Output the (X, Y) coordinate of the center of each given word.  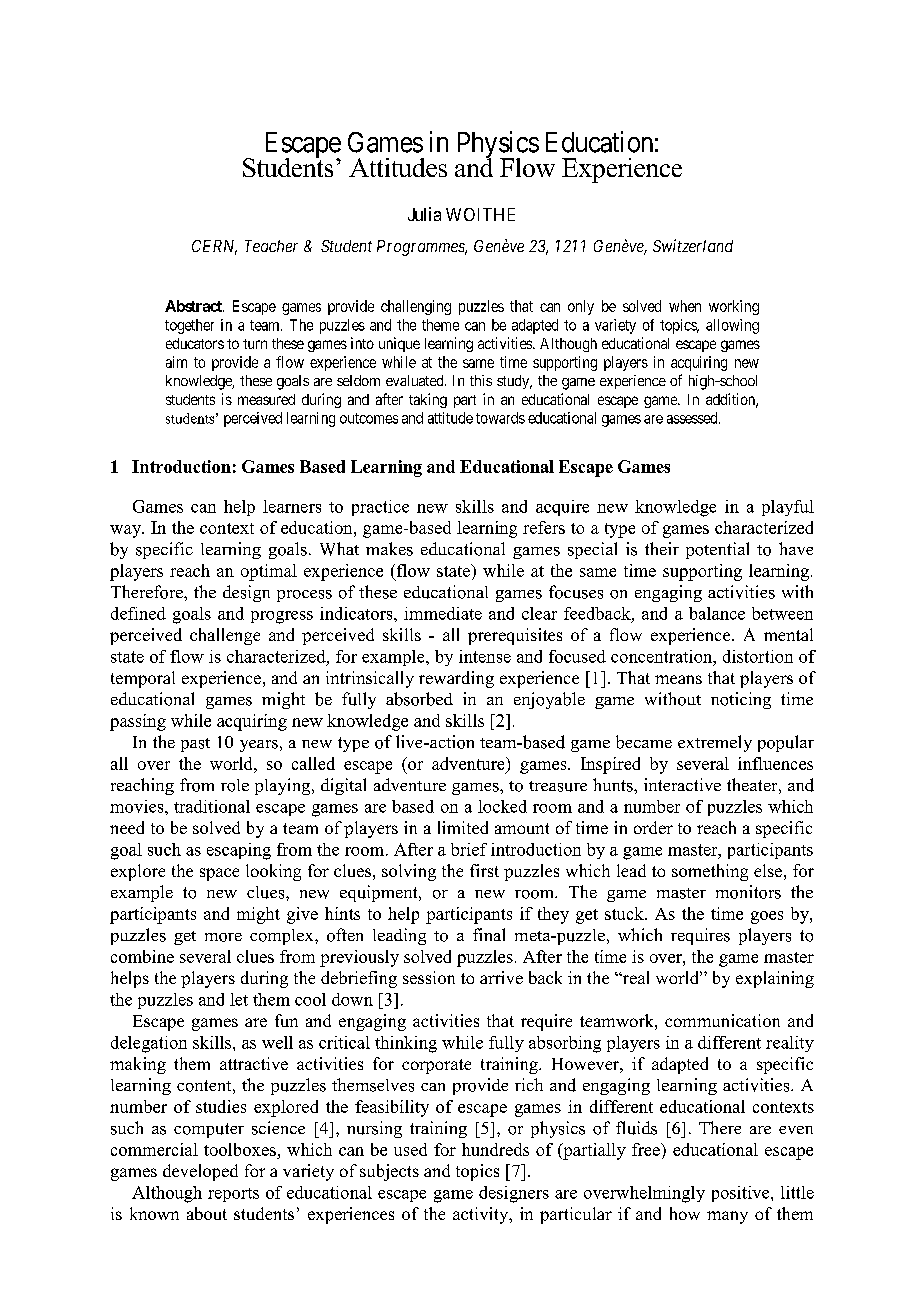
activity (482, 1215)
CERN (214, 247)
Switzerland (693, 245)
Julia (424, 214)
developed (200, 1172)
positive (742, 1194)
